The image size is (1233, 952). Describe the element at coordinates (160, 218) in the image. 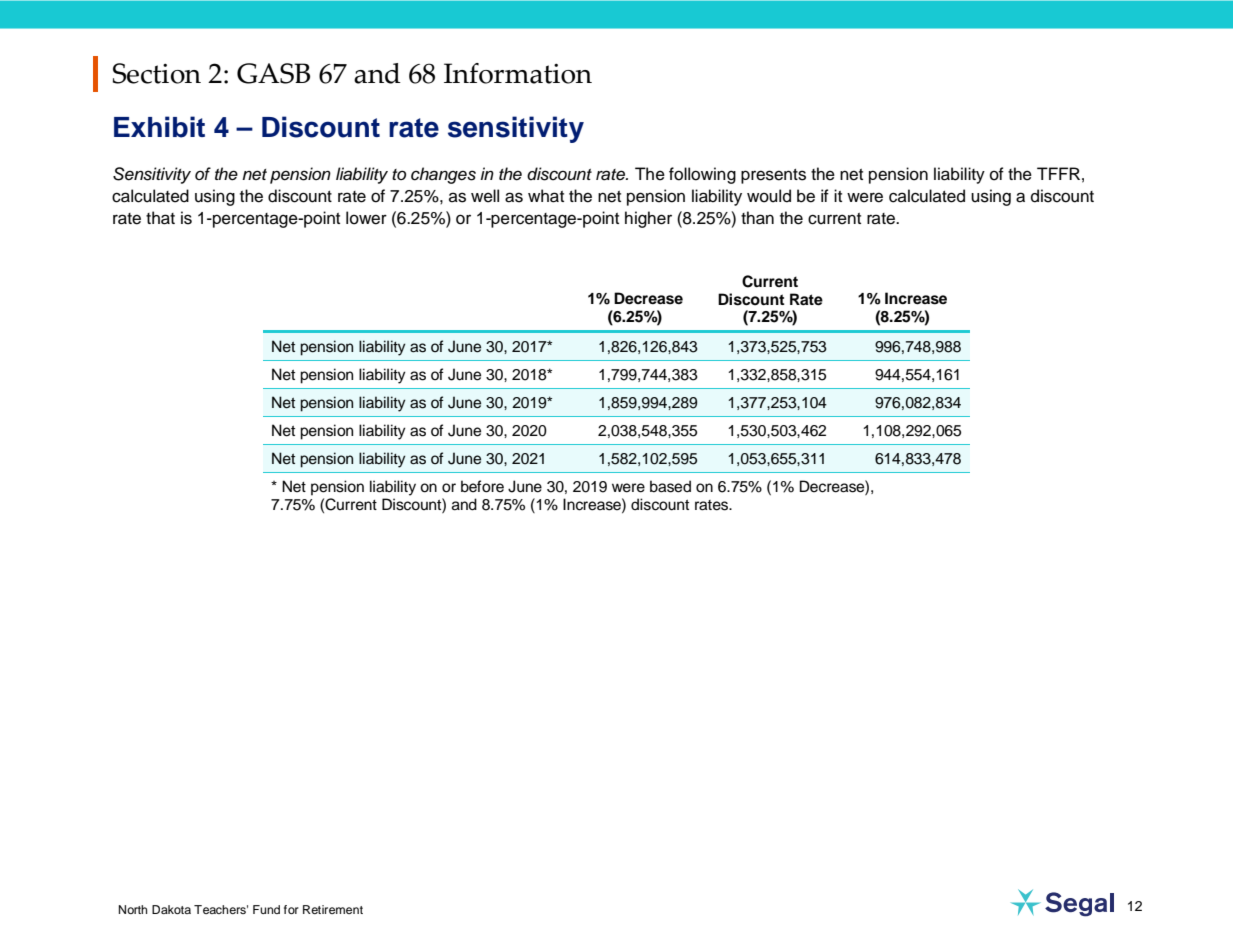

I see `that` at that location.
